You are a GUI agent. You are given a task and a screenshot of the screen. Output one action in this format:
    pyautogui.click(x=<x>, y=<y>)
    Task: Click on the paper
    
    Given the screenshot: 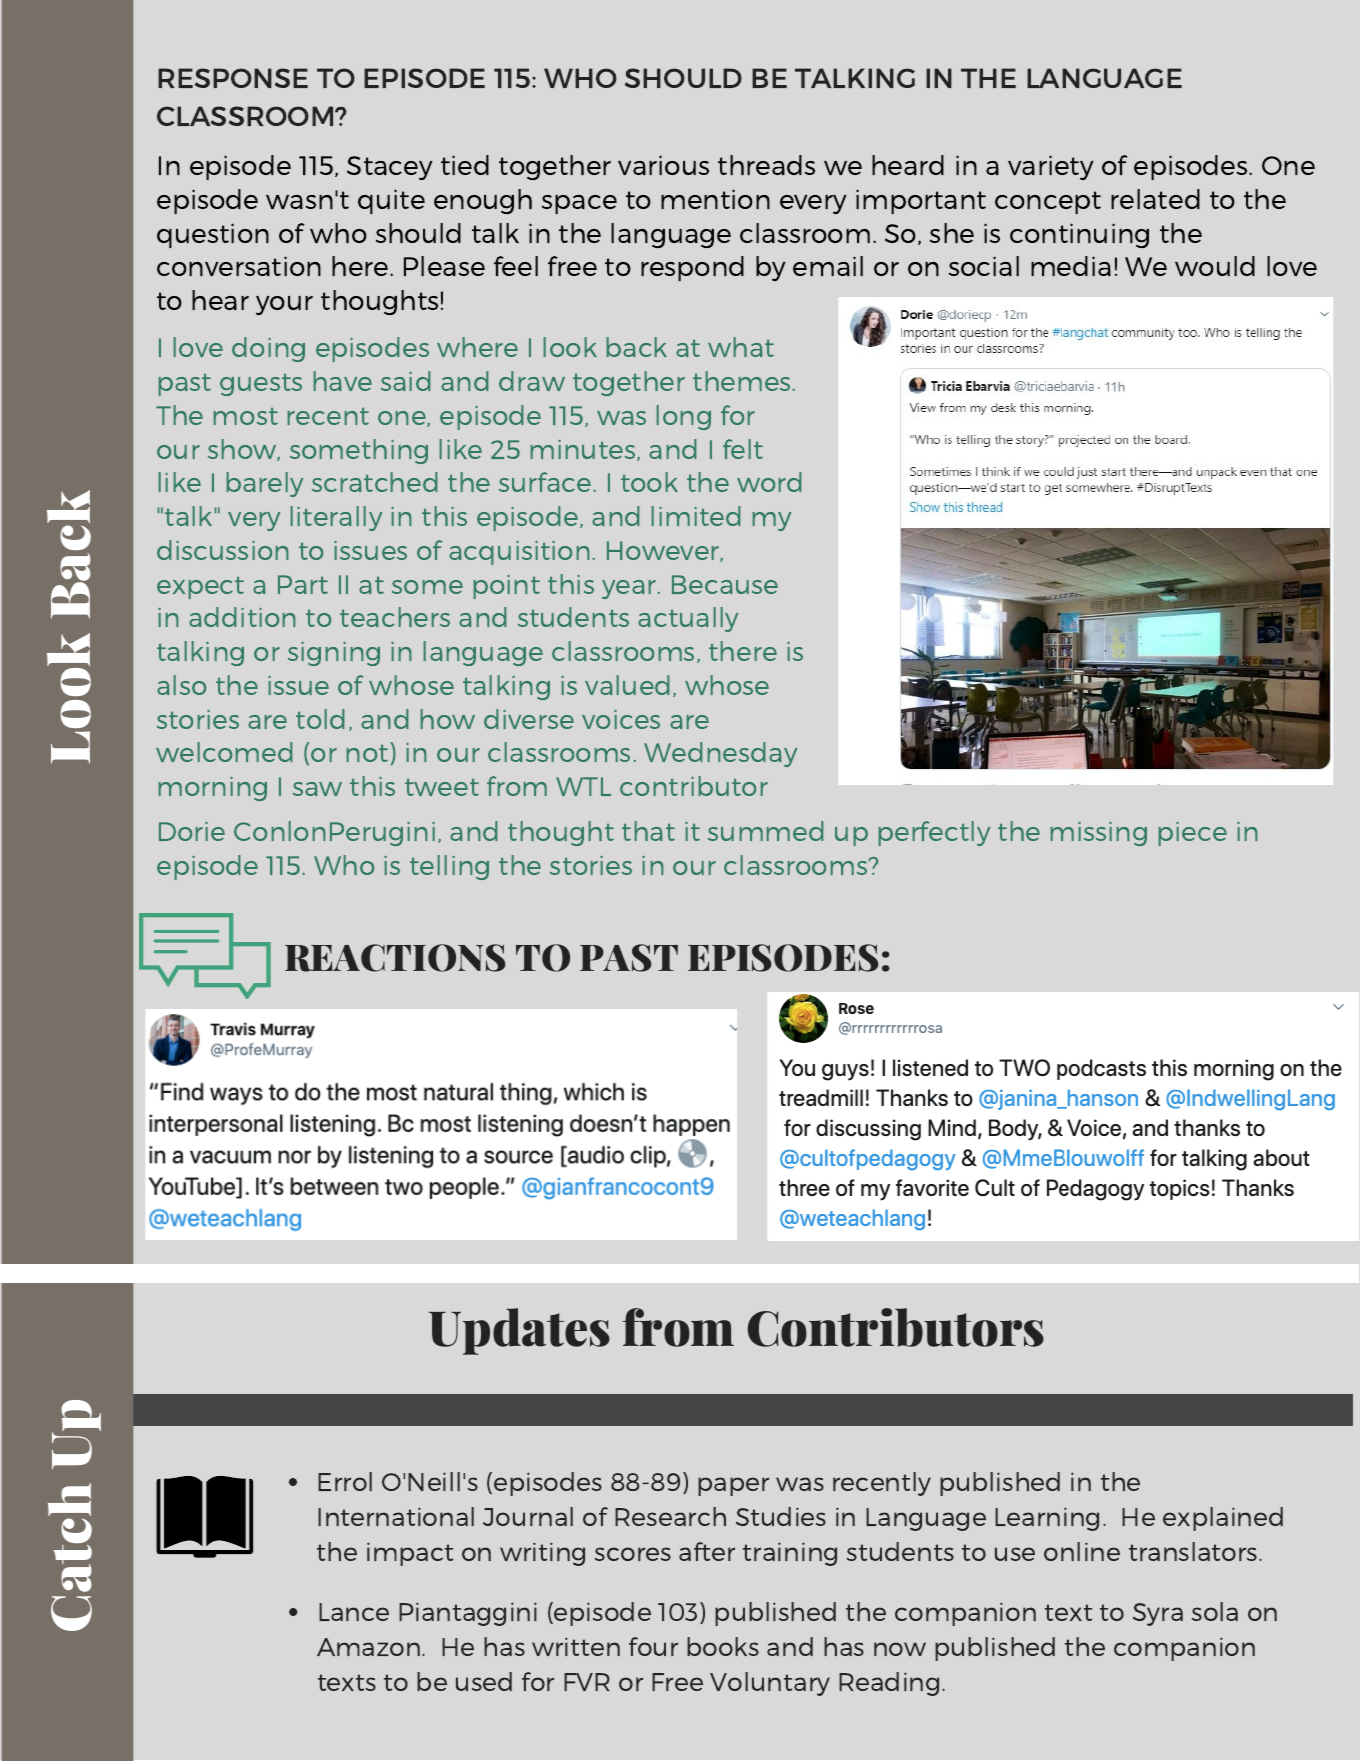 What is the action you would take?
    pyautogui.click(x=733, y=1486)
